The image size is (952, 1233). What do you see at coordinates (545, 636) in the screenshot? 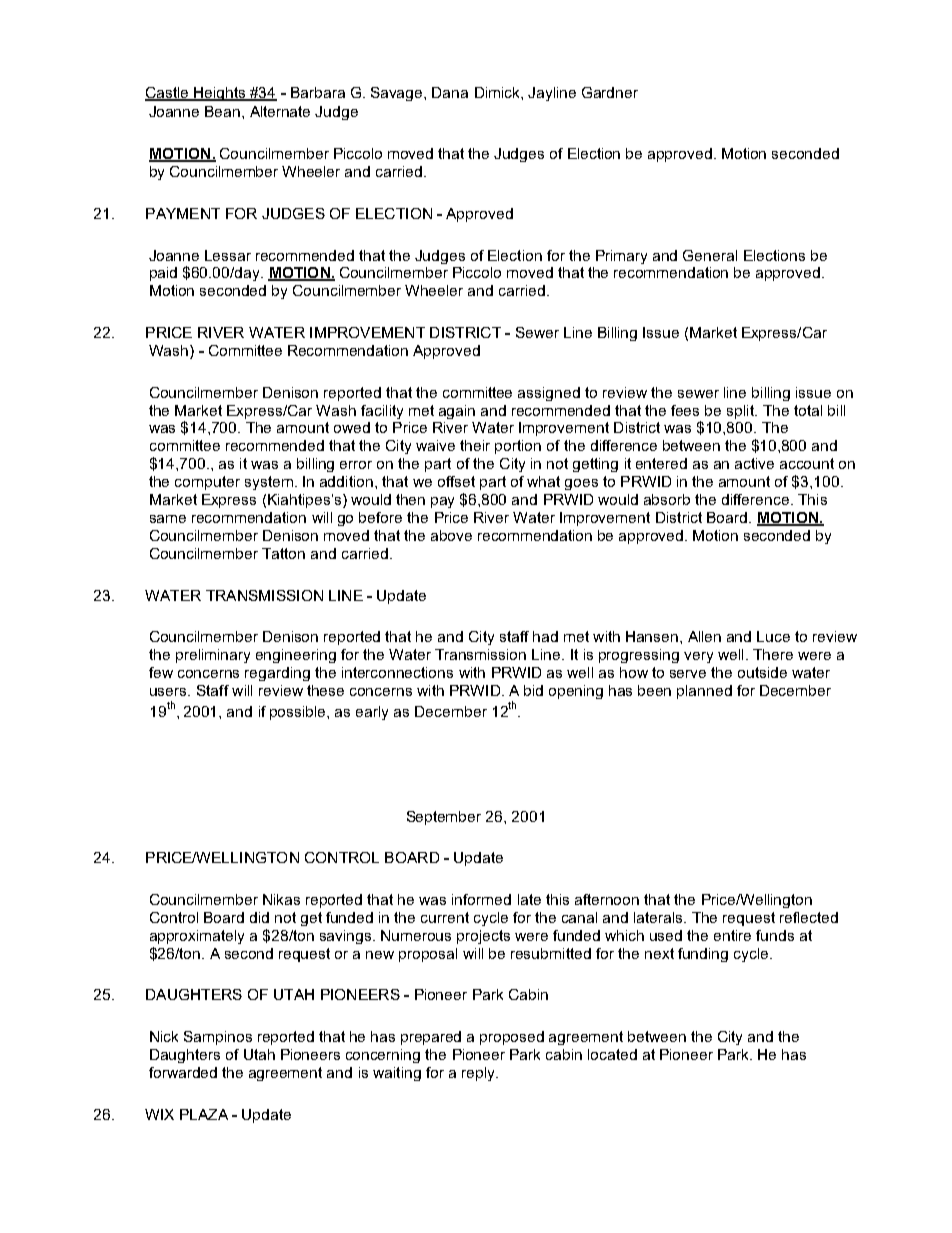
I see `had` at bounding box center [545, 636].
